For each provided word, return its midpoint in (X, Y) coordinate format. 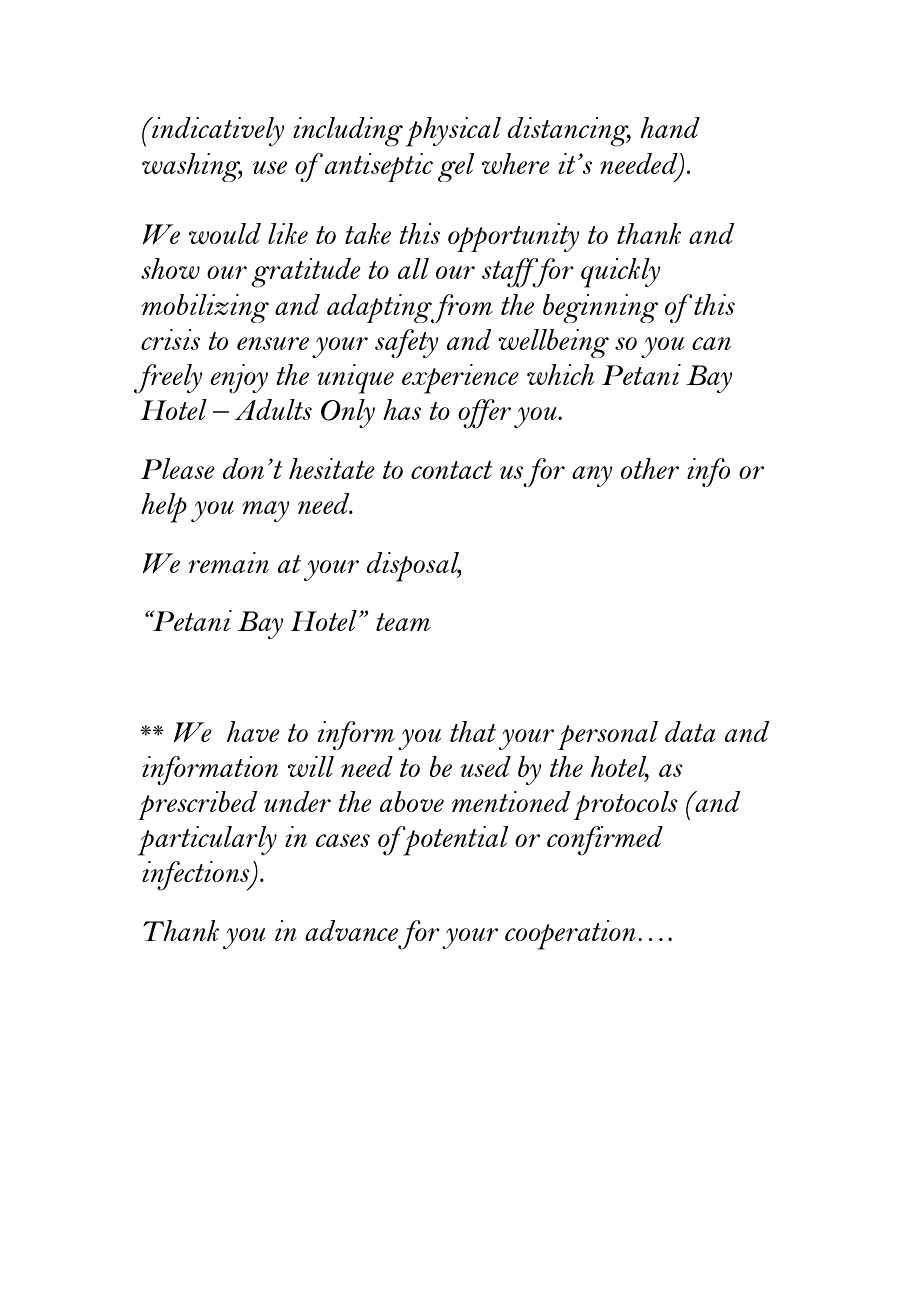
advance (351, 930)
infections (197, 876)
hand (670, 127)
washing (192, 167)
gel (456, 167)
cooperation (570, 935)
